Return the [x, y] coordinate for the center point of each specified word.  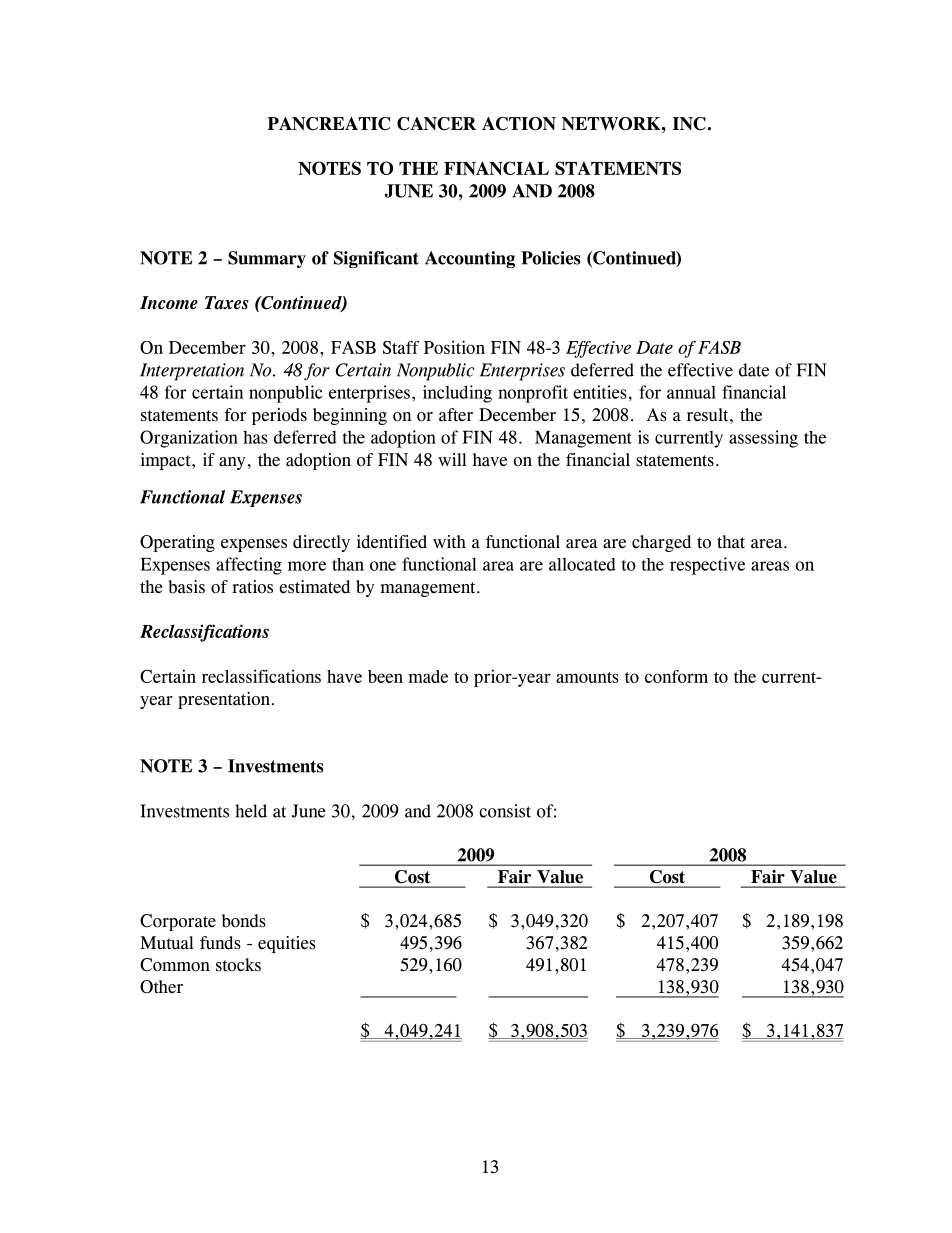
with [449, 542]
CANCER [436, 124]
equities [287, 944]
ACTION [519, 124]
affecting [249, 566]
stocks [238, 965]
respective [707, 566]
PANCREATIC [328, 124]
